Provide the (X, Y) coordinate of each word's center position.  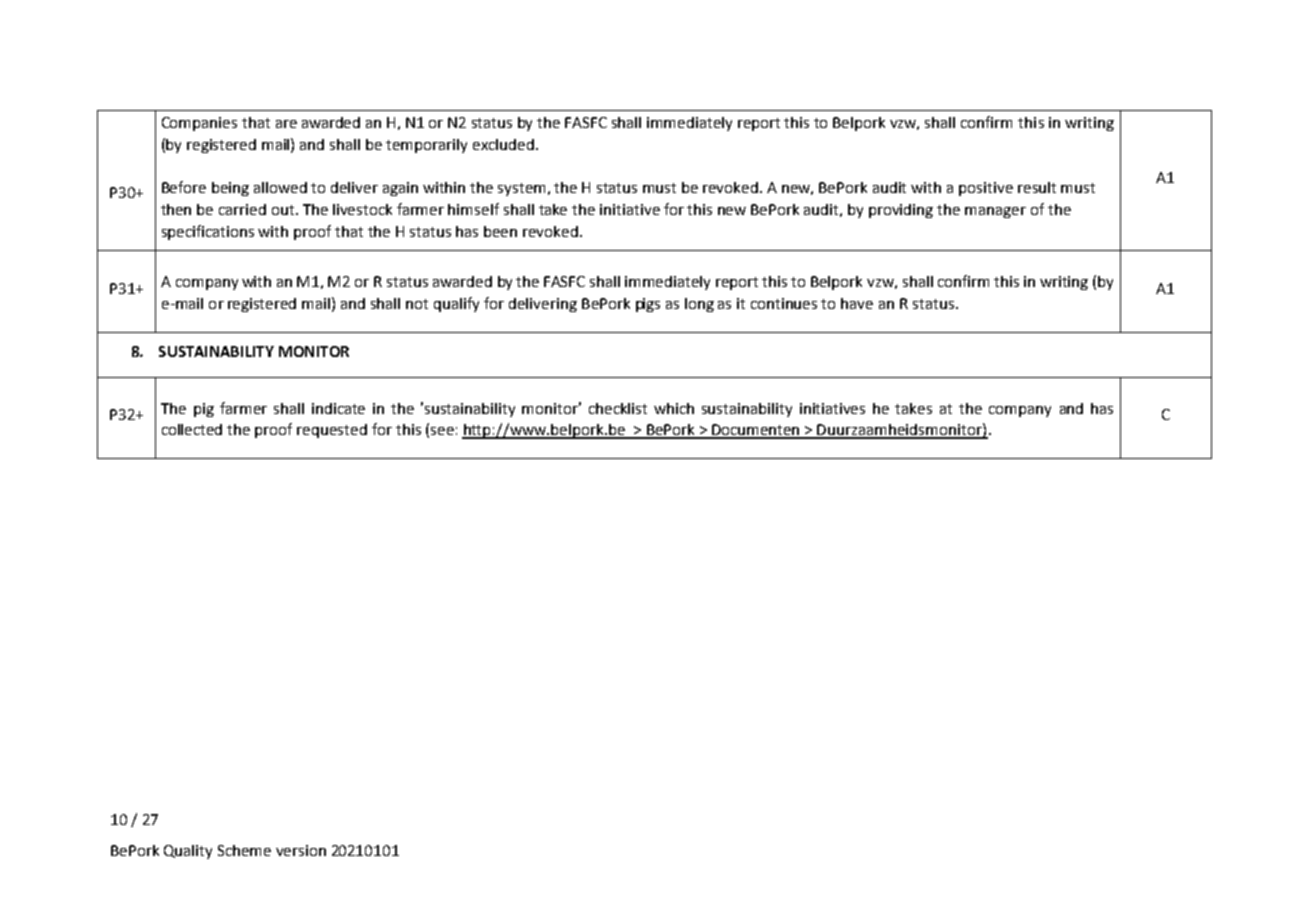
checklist (618, 408)
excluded (503, 144)
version (301, 850)
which (674, 408)
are (286, 124)
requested (332, 431)
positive (986, 189)
